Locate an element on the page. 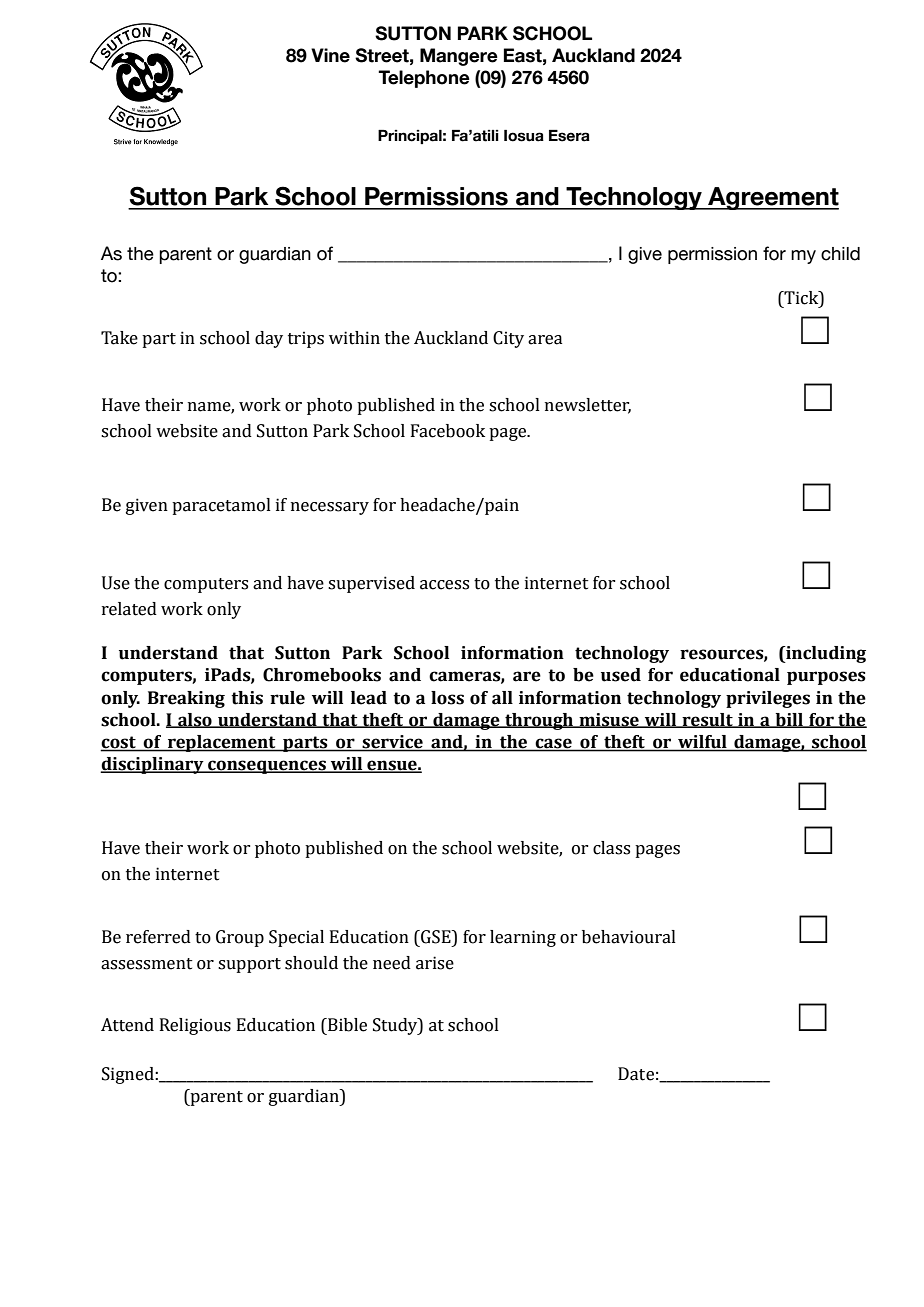  Vine is located at coordinates (330, 55).
